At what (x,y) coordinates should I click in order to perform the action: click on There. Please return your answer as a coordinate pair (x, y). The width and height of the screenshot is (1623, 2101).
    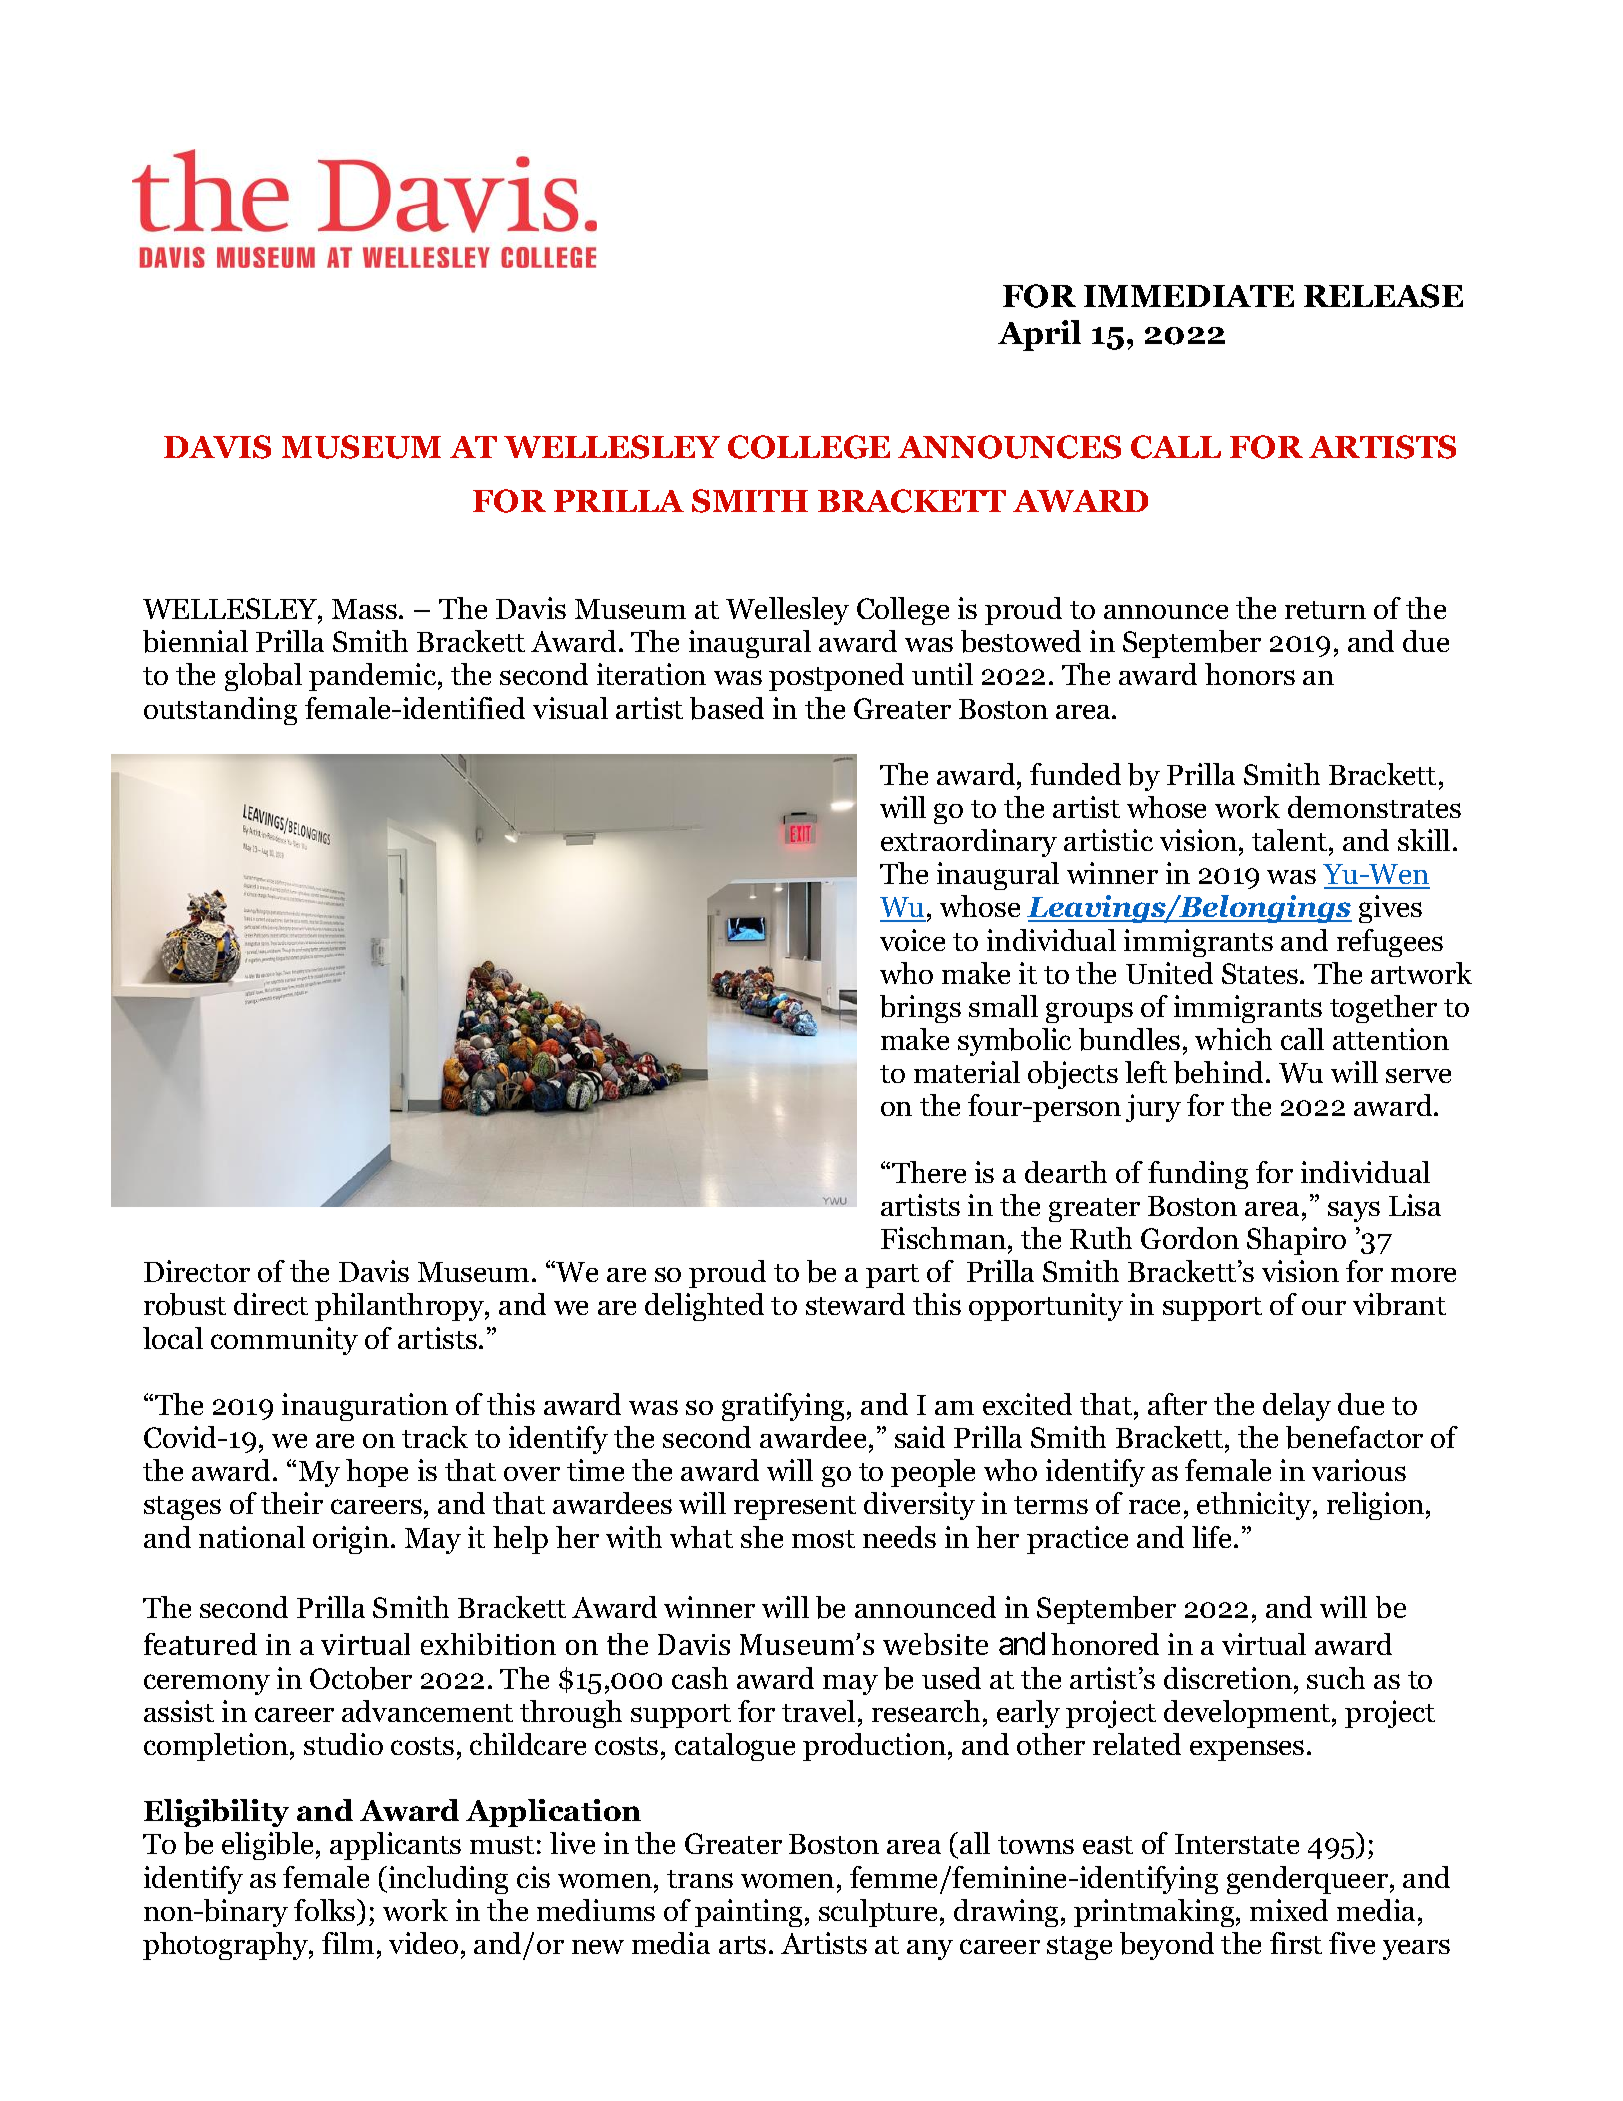
    Looking at the image, I should click on (929, 1172).
